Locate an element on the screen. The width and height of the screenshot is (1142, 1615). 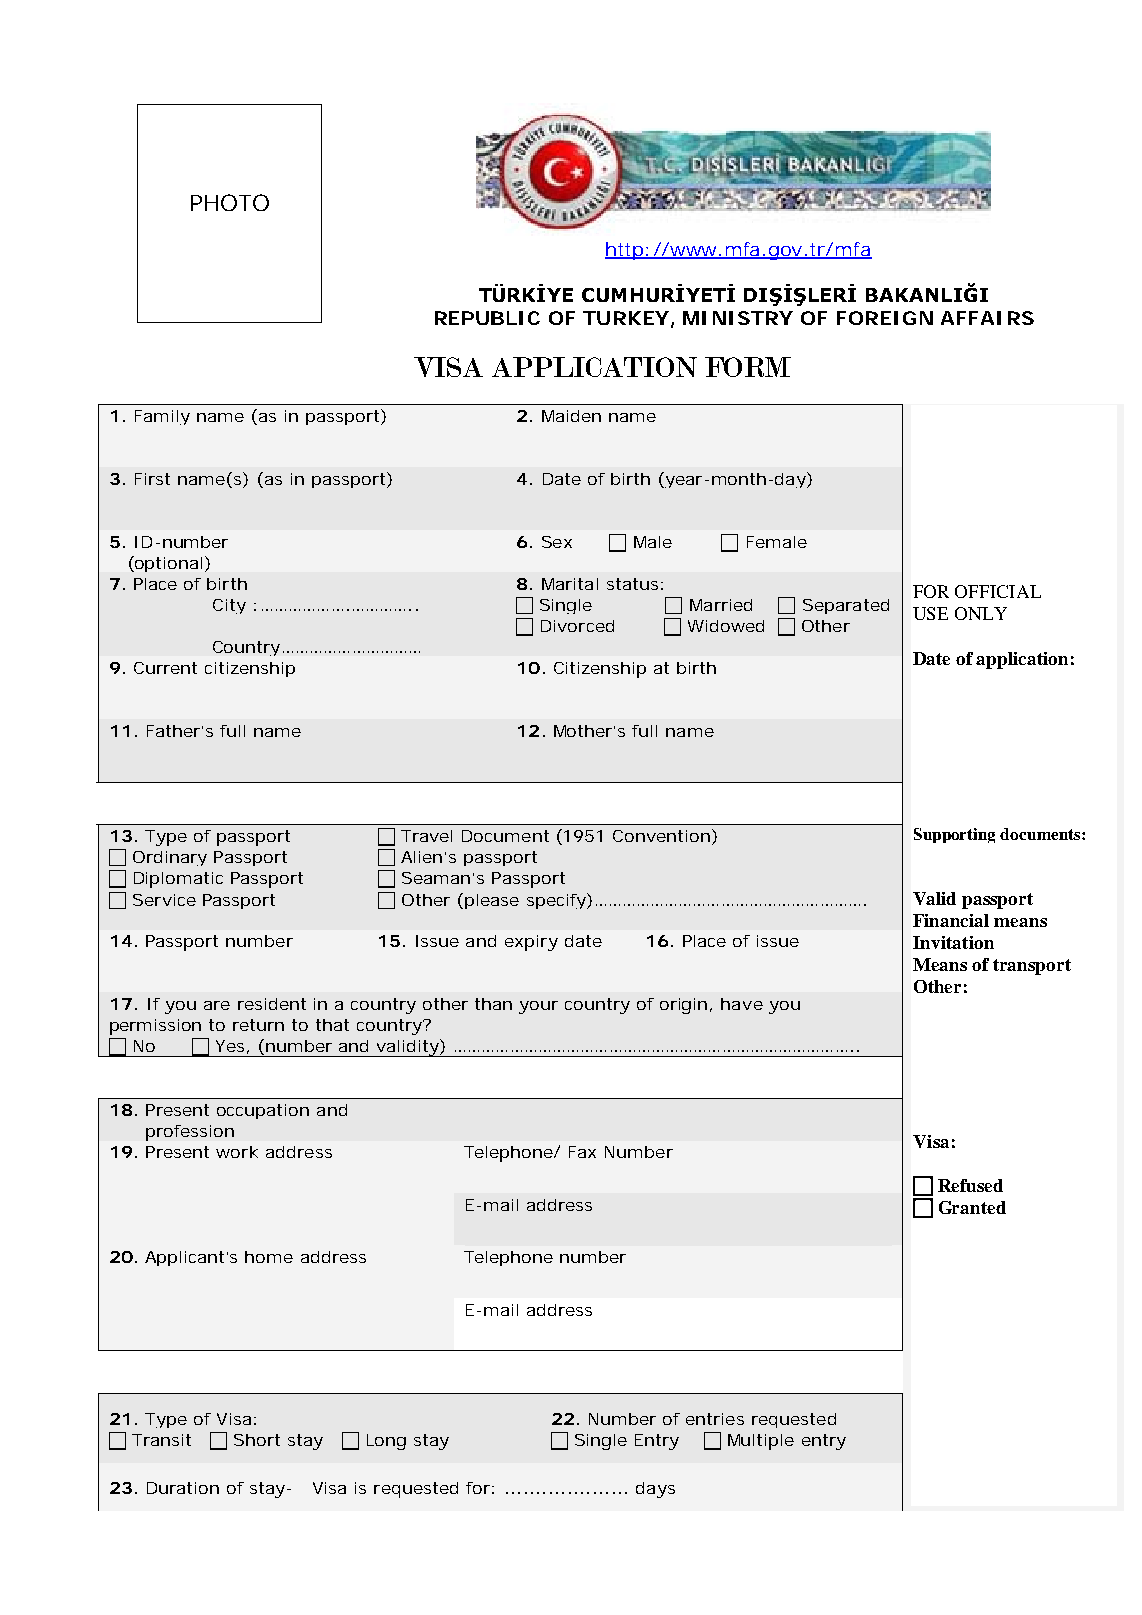
Maiden is located at coordinates (571, 416).
